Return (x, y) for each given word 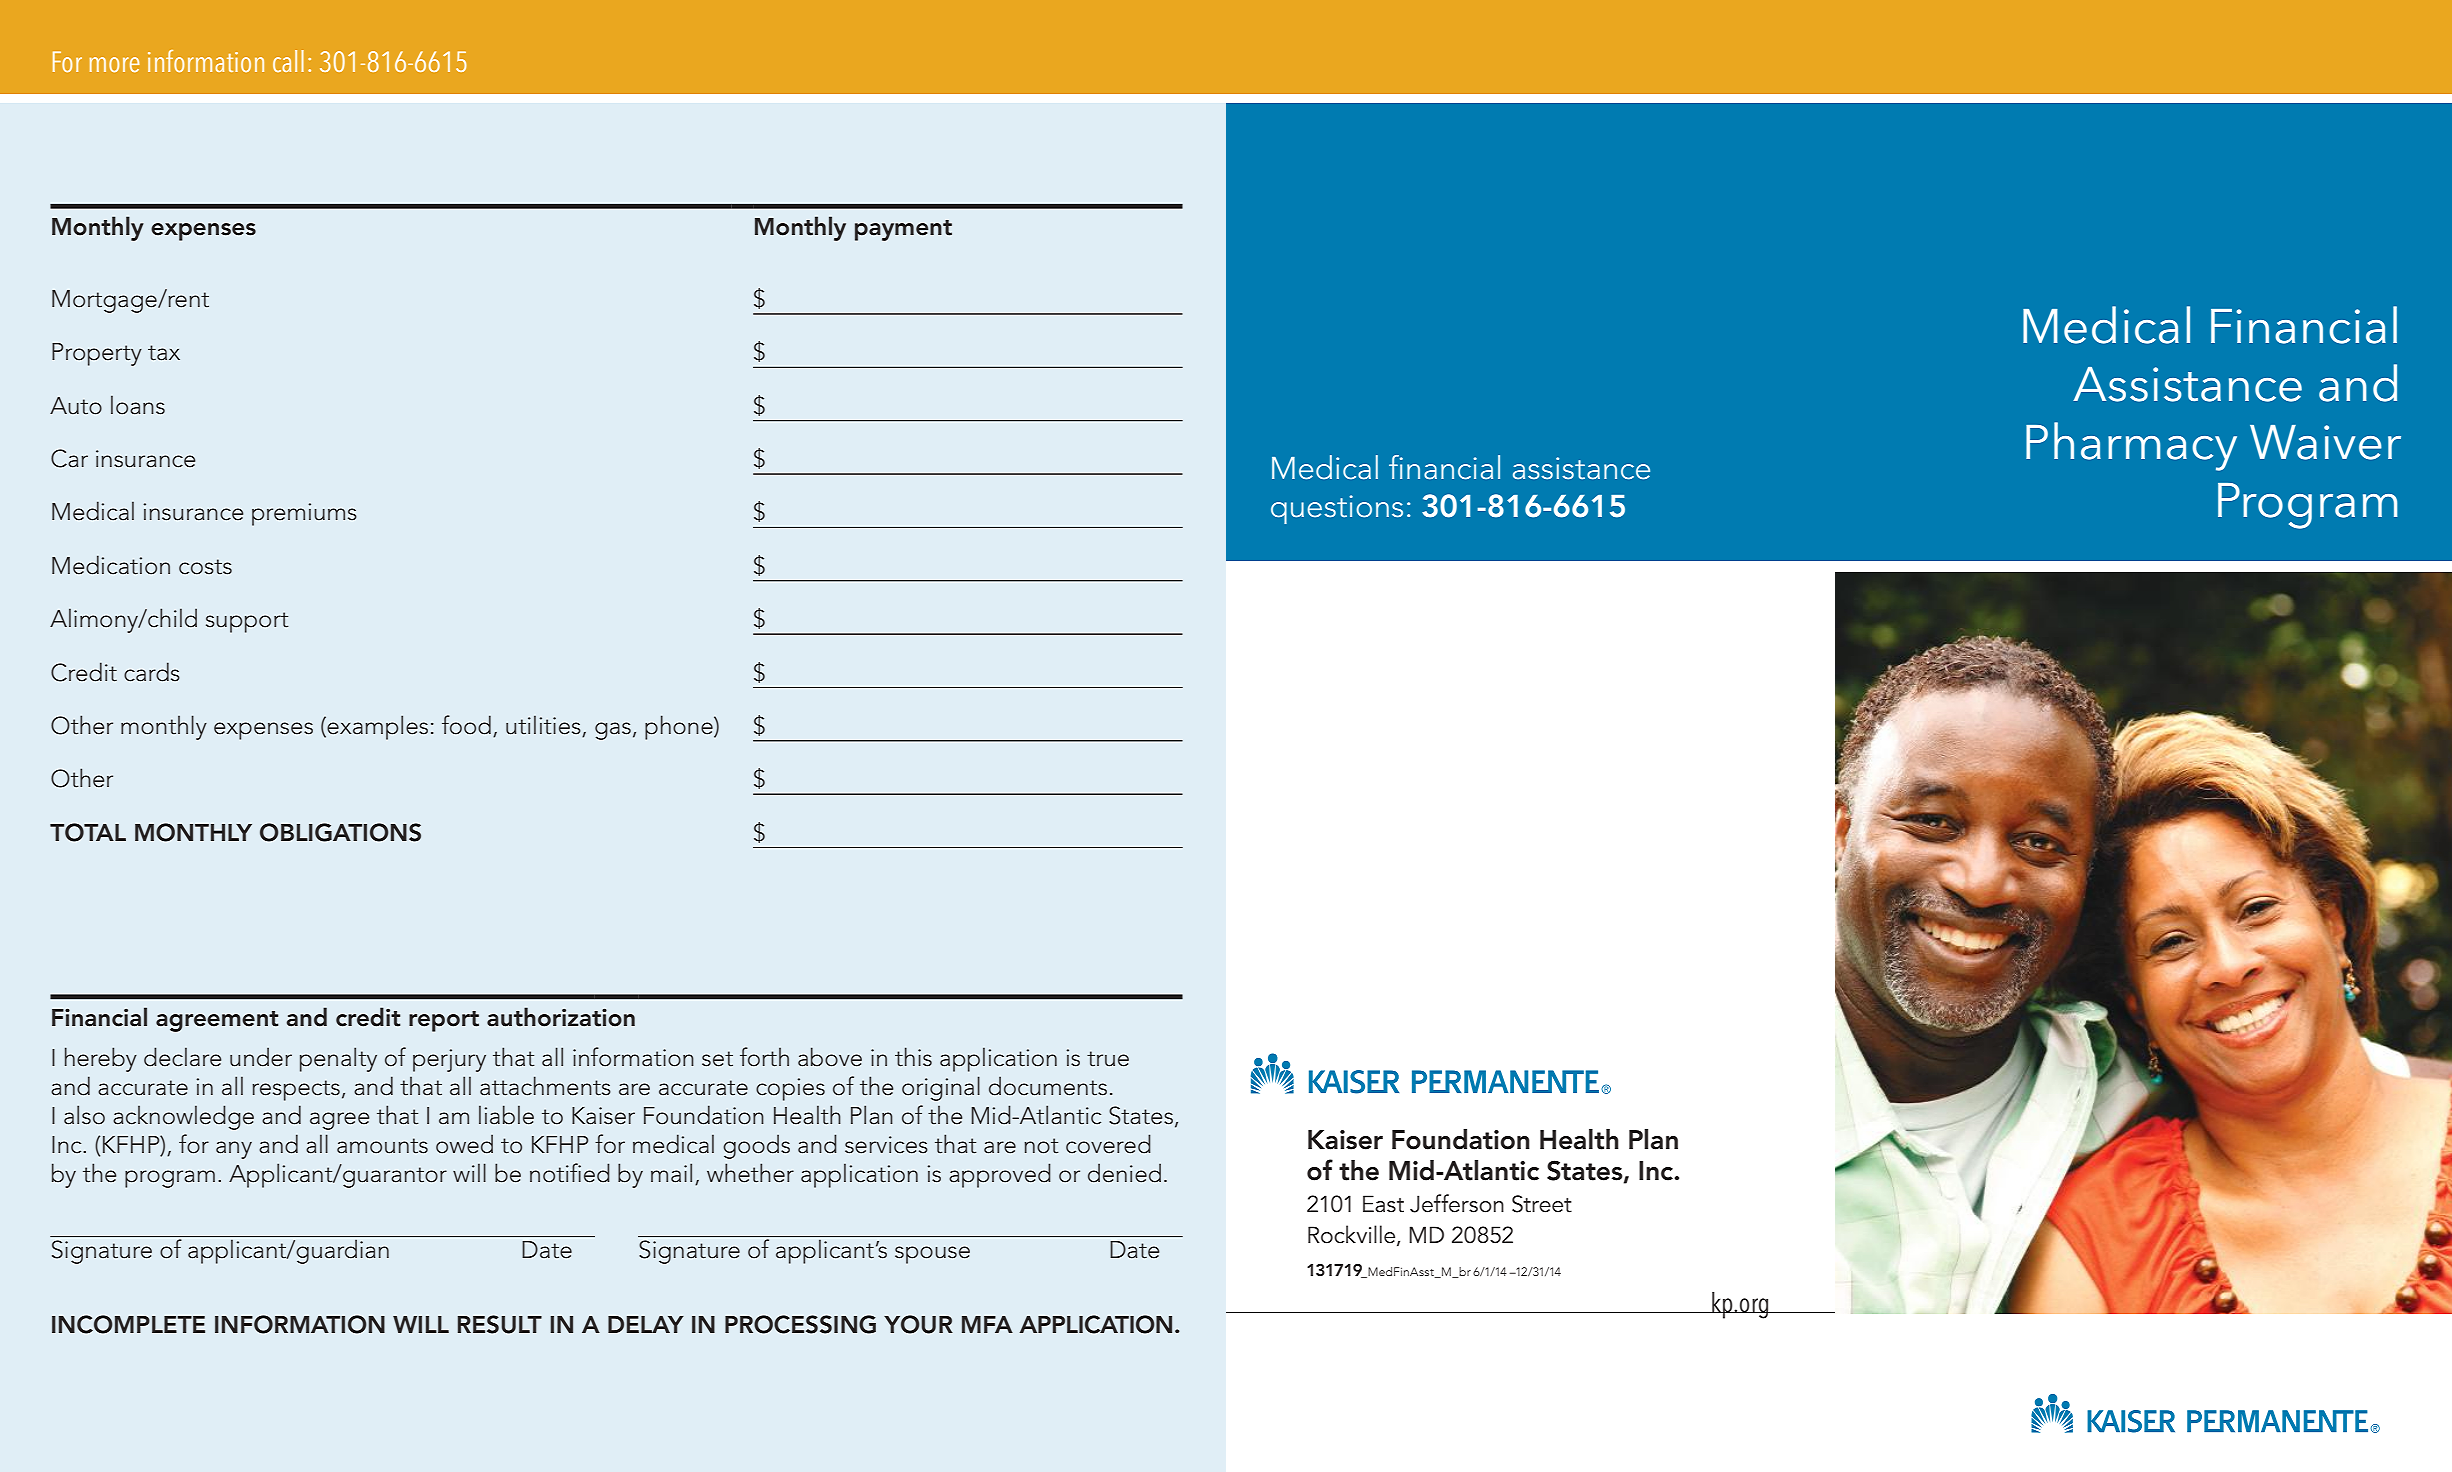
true (1108, 1059)
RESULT (500, 1324)
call (288, 61)
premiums (304, 514)
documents (1048, 1086)
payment (903, 230)
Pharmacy (2131, 446)
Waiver (2325, 442)
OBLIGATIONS (340, 832)
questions (1337, 509)
